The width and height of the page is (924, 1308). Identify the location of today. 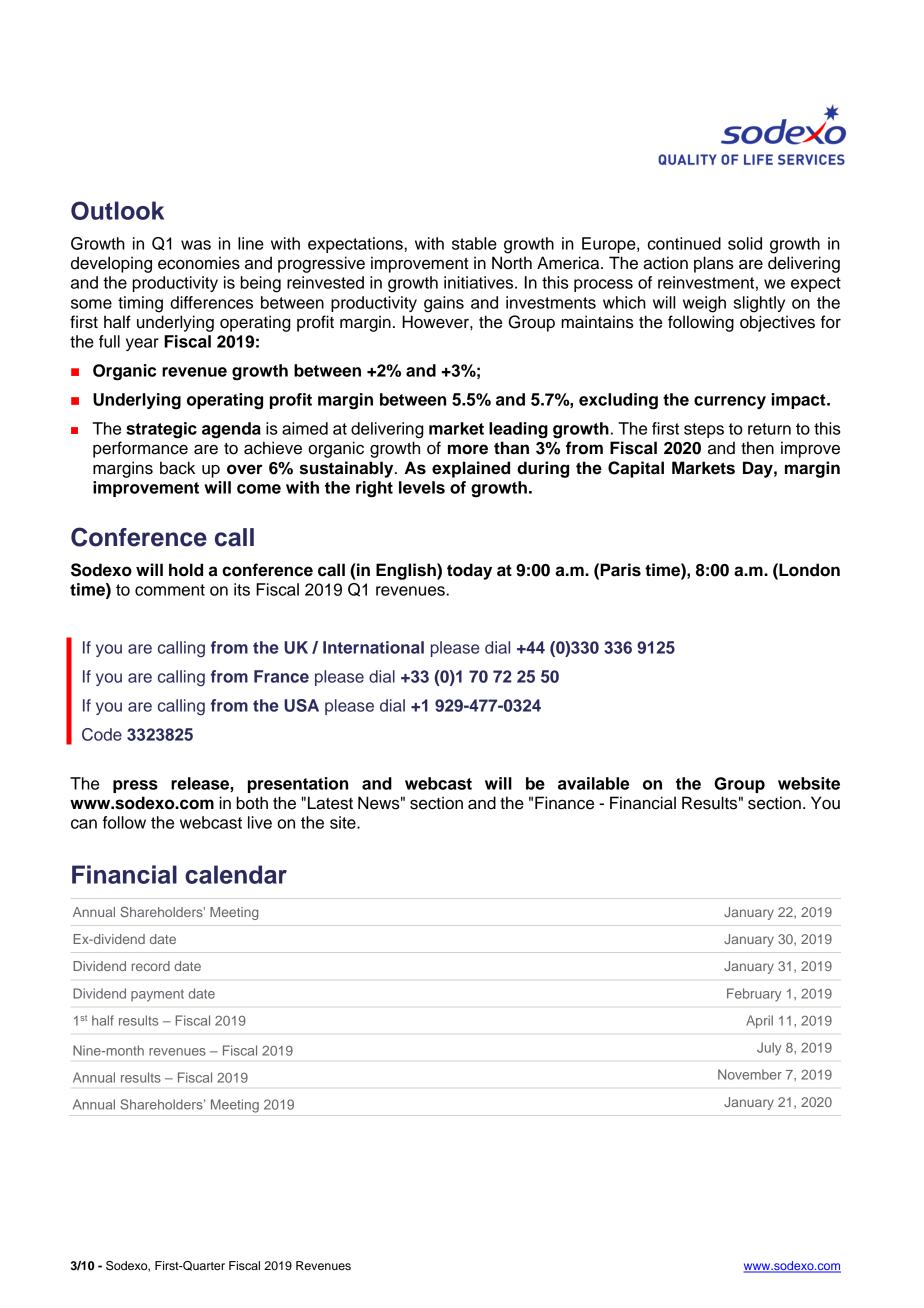
(469, 571).
